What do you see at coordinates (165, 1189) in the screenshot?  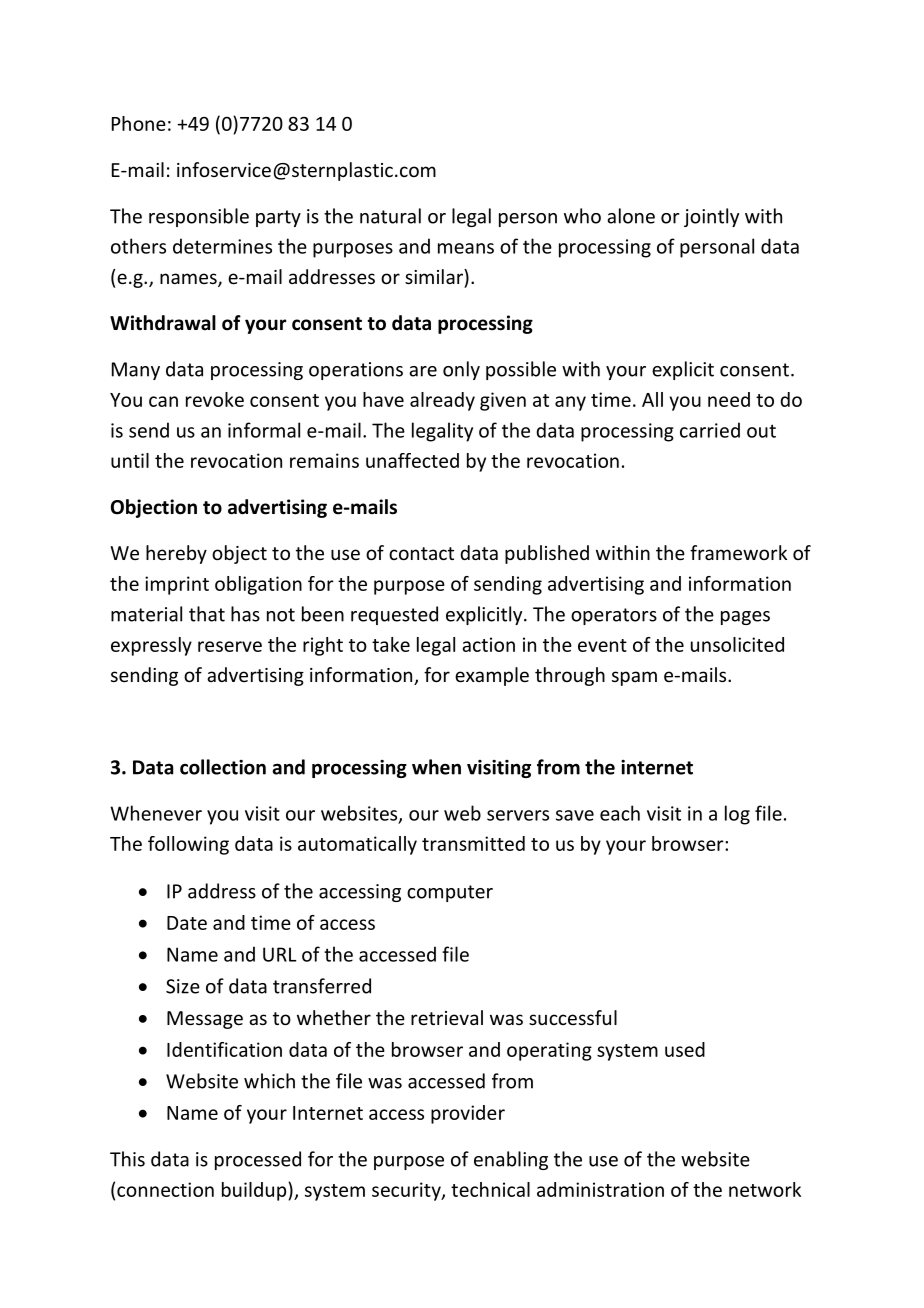 I see `connection` at bounding box center [165, 1189].
